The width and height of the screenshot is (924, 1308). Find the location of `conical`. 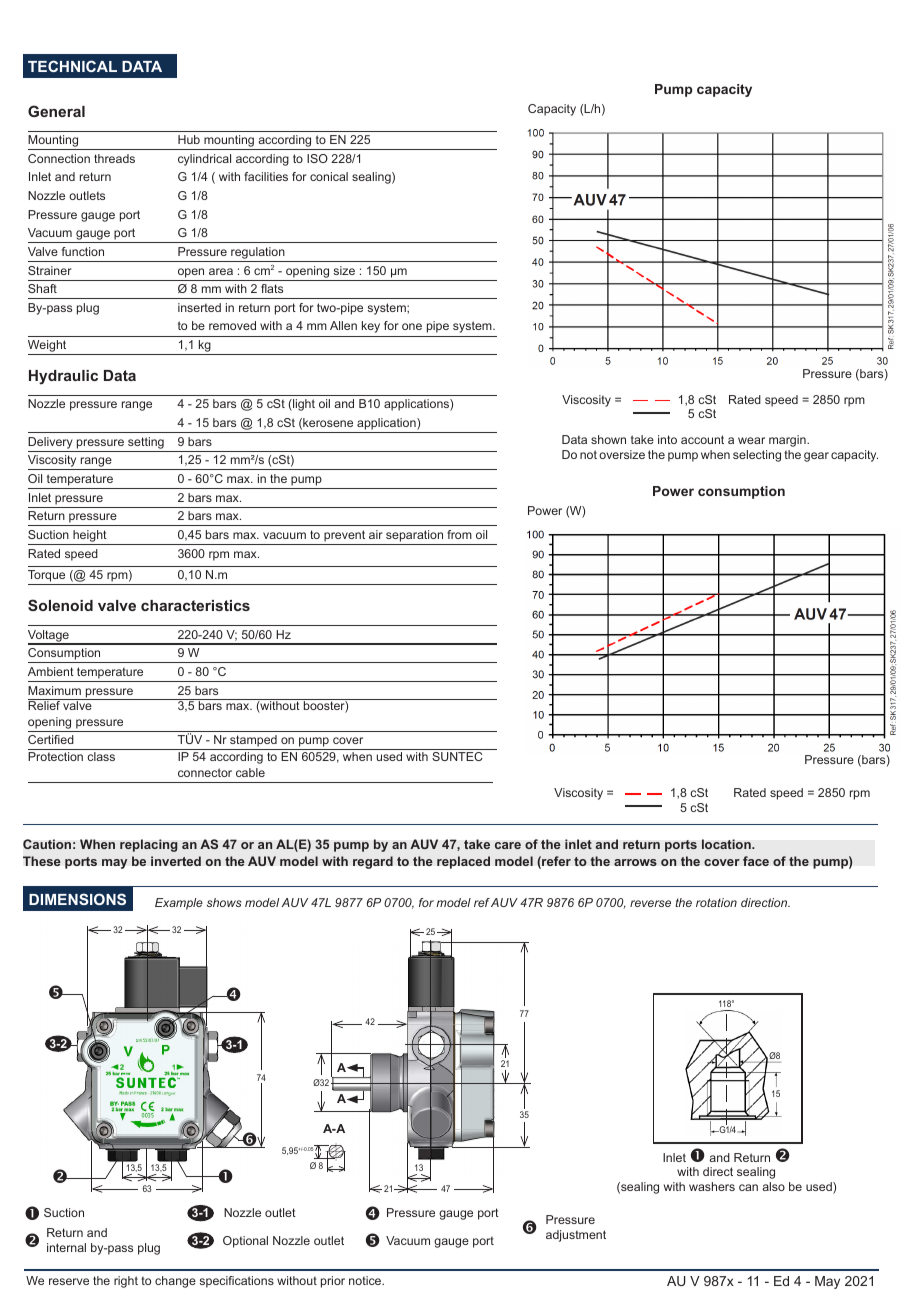

conical is located at coordinates (329, 176).
